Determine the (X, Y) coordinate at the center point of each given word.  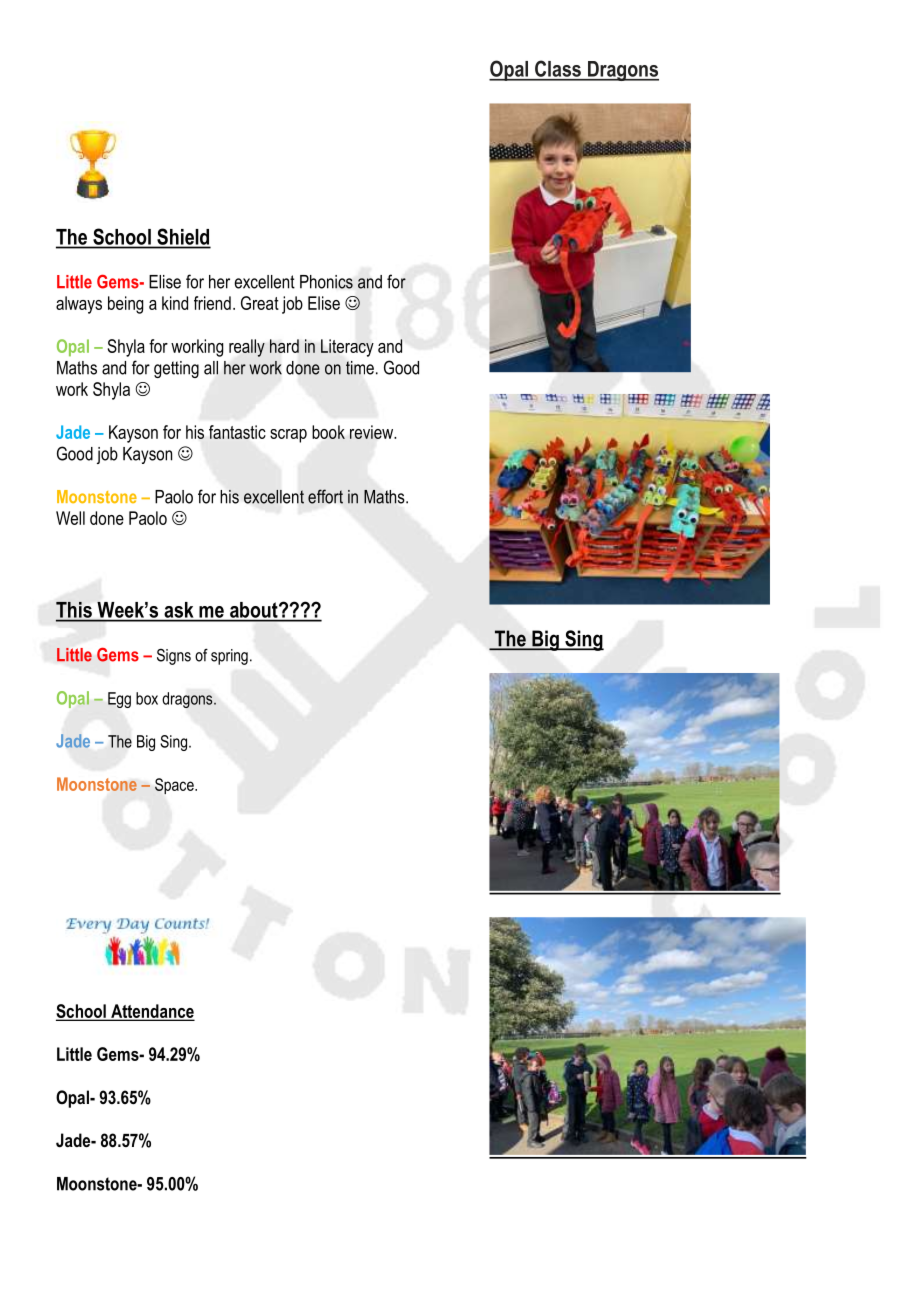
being (125, 305)
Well (70, 518)
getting (176, 369)
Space (175, 786)
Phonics (326, 282)
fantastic (237, 432)
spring (229, 657)
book (328, 432)
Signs (174, 657)
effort (325, 496)
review (373, 432)
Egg (119, 700)
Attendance (151, 1012)
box (147, 698)
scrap (288, 436)
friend (212, 303)
